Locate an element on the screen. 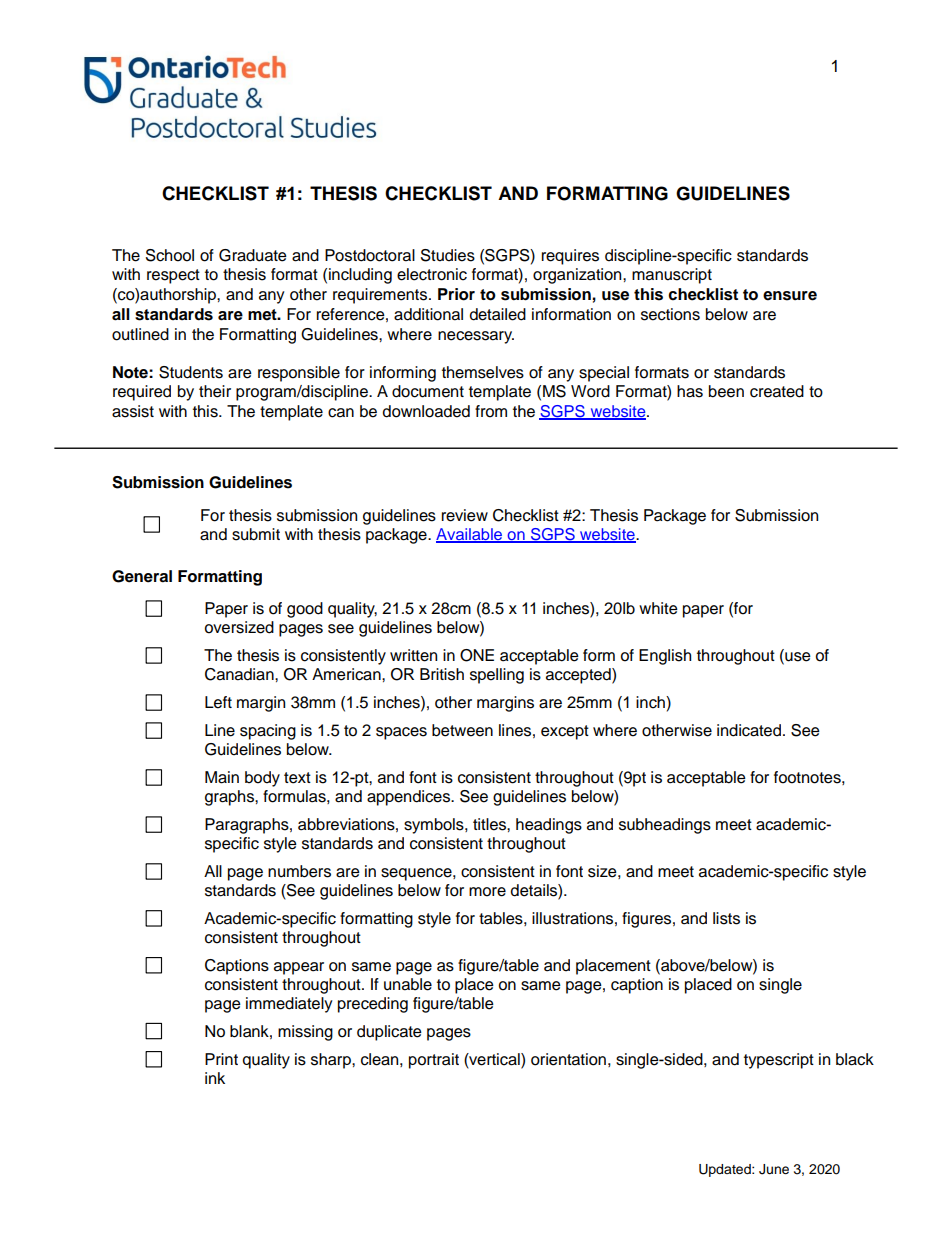 The width and height of the screenshot is (952, 1233). portrait is located at coordinates (434, 1061).
